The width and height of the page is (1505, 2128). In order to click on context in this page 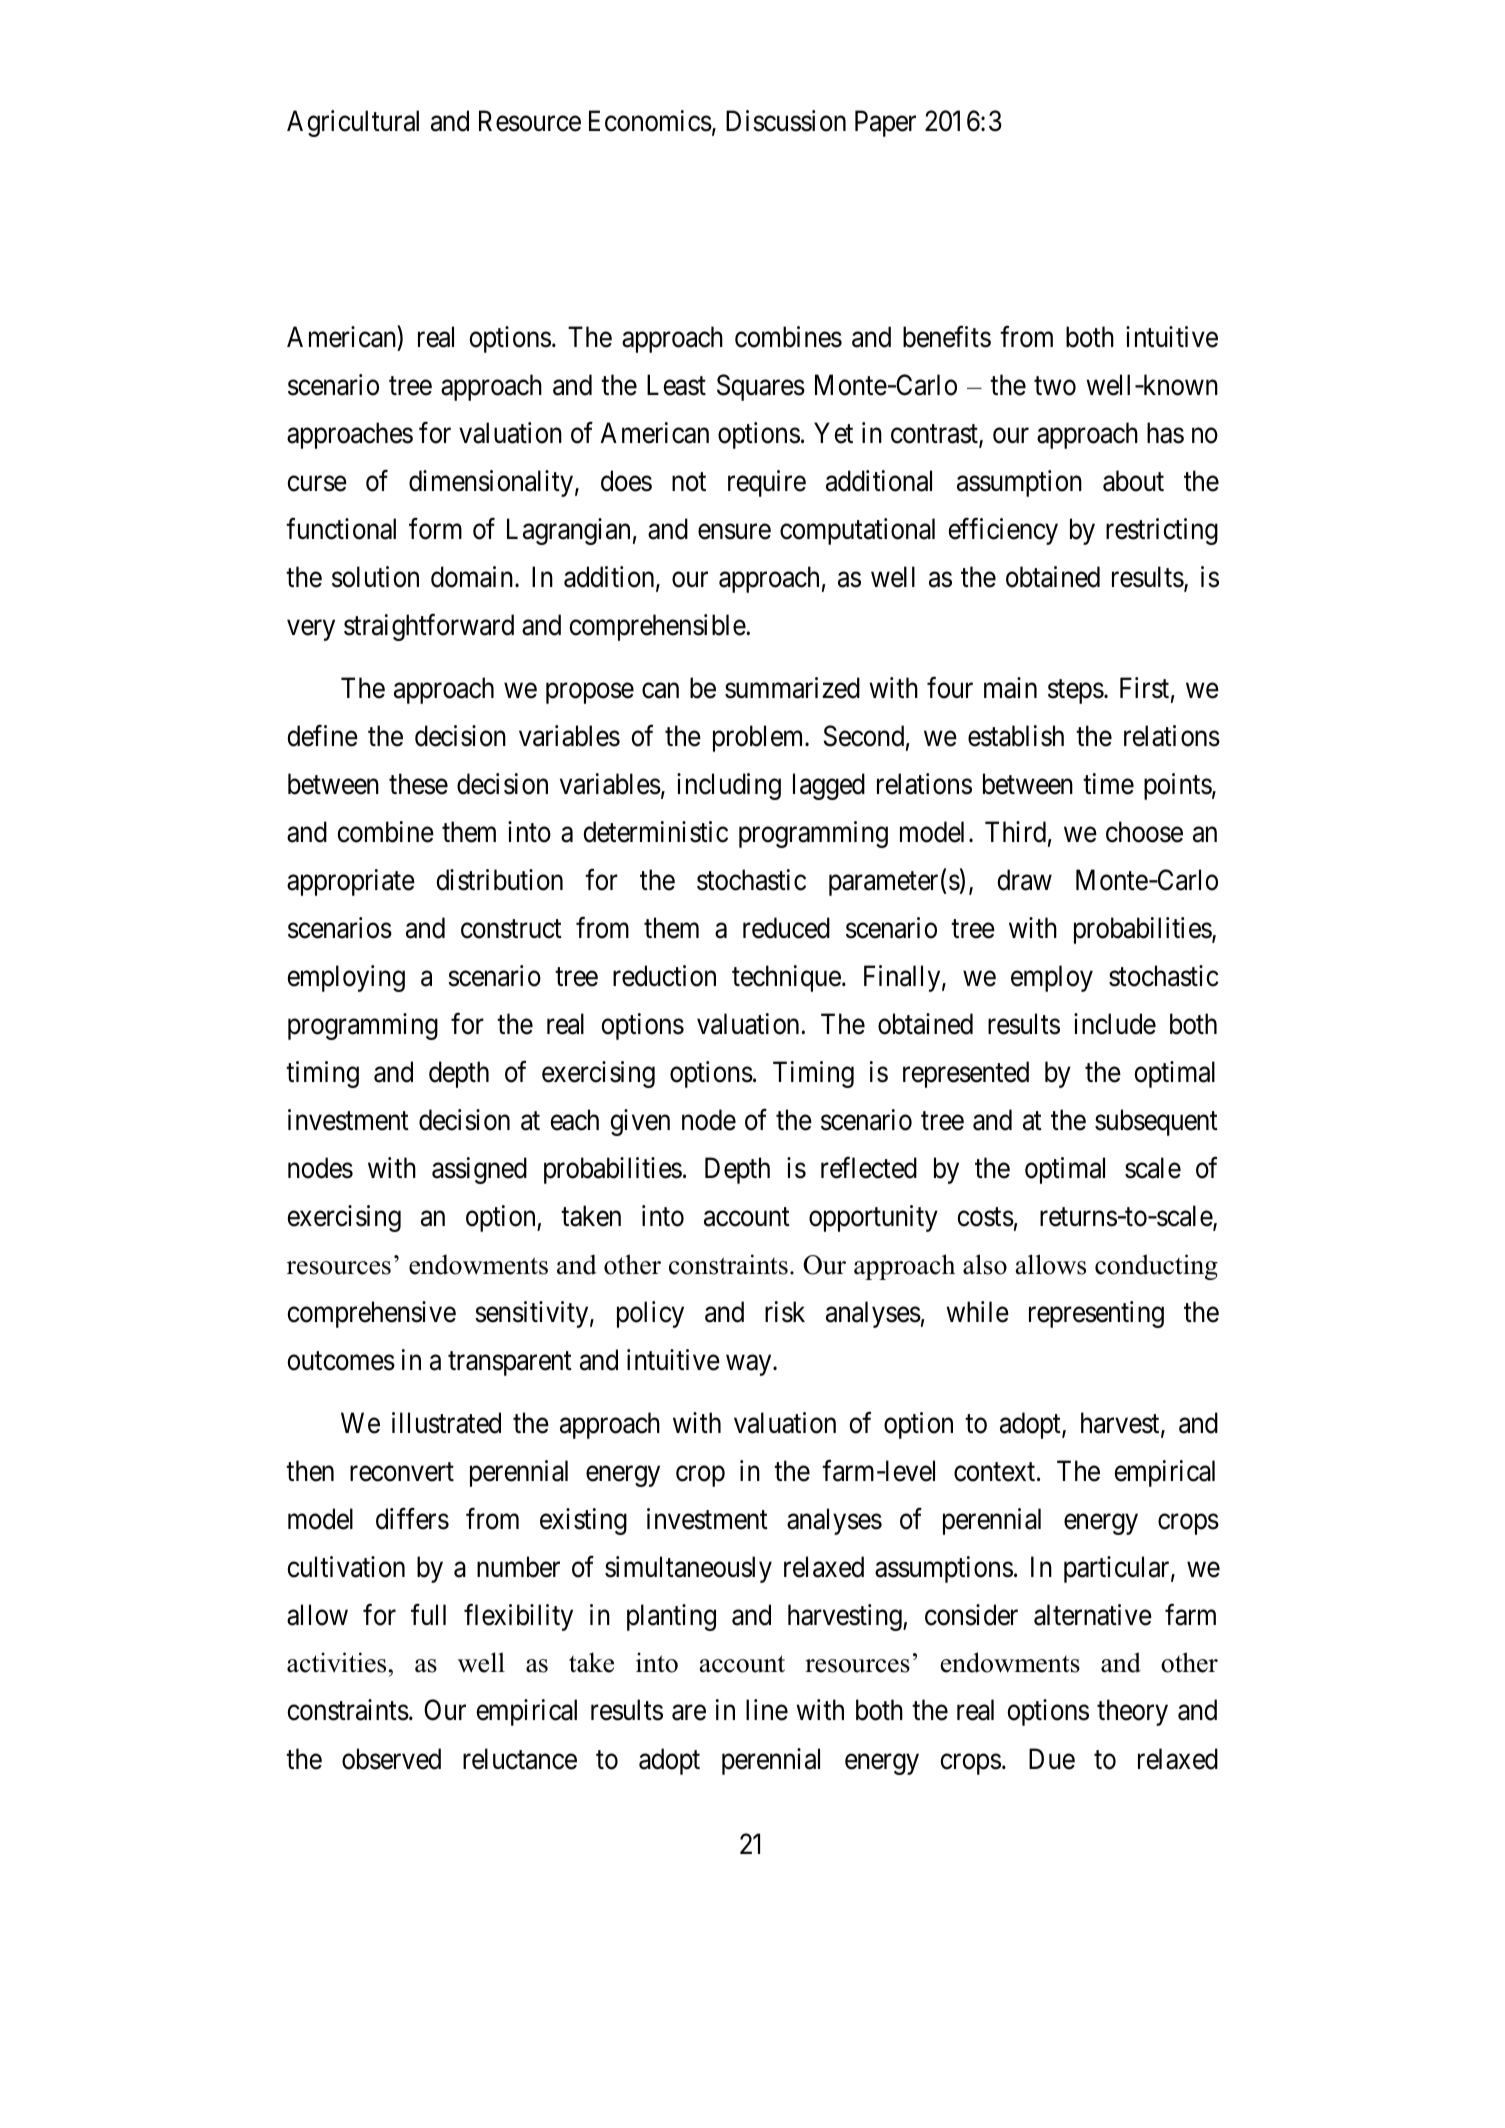, I will do `click(996, 1472)`.
